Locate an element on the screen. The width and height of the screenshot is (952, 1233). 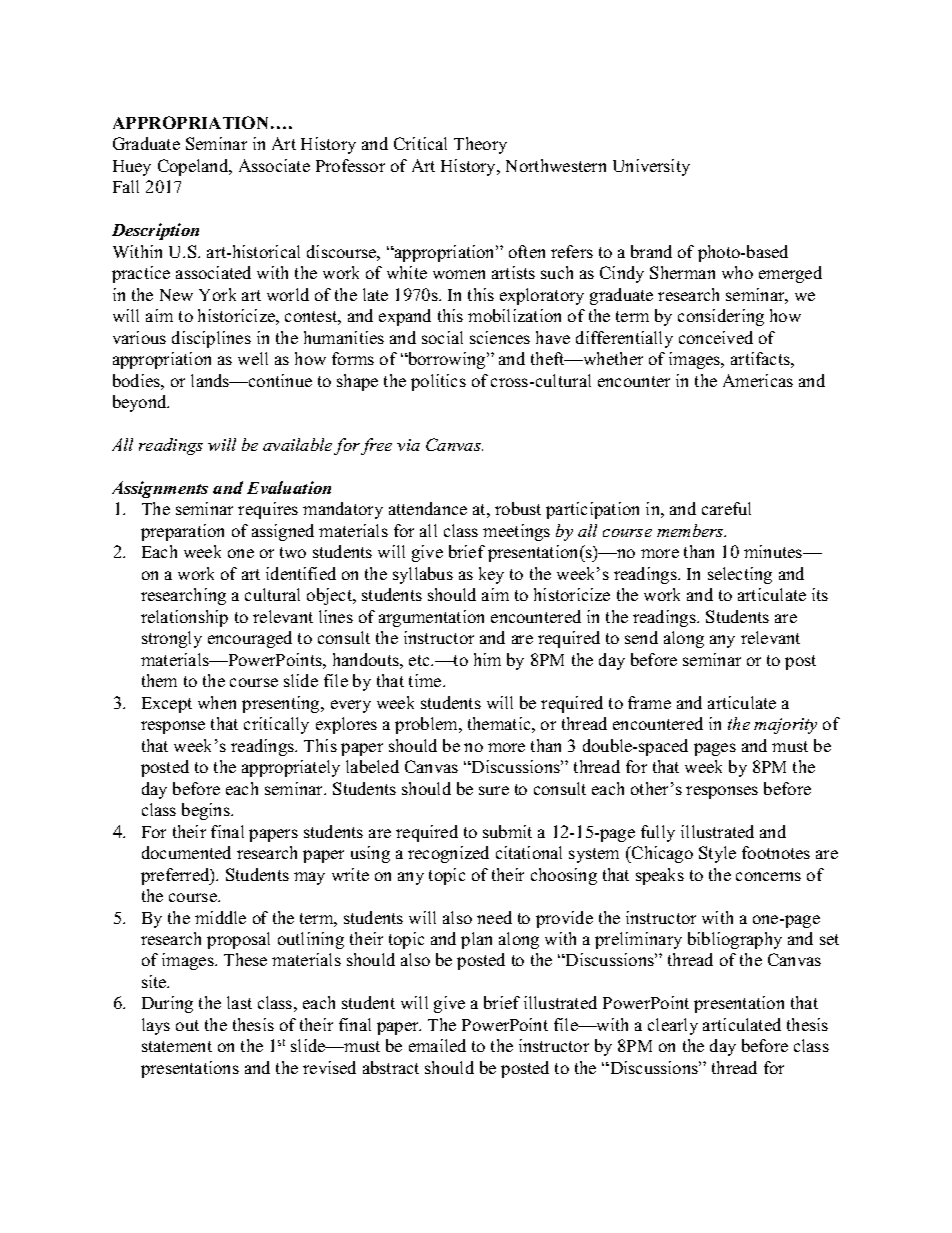
Copeland is located at coordinates (194, 167).
